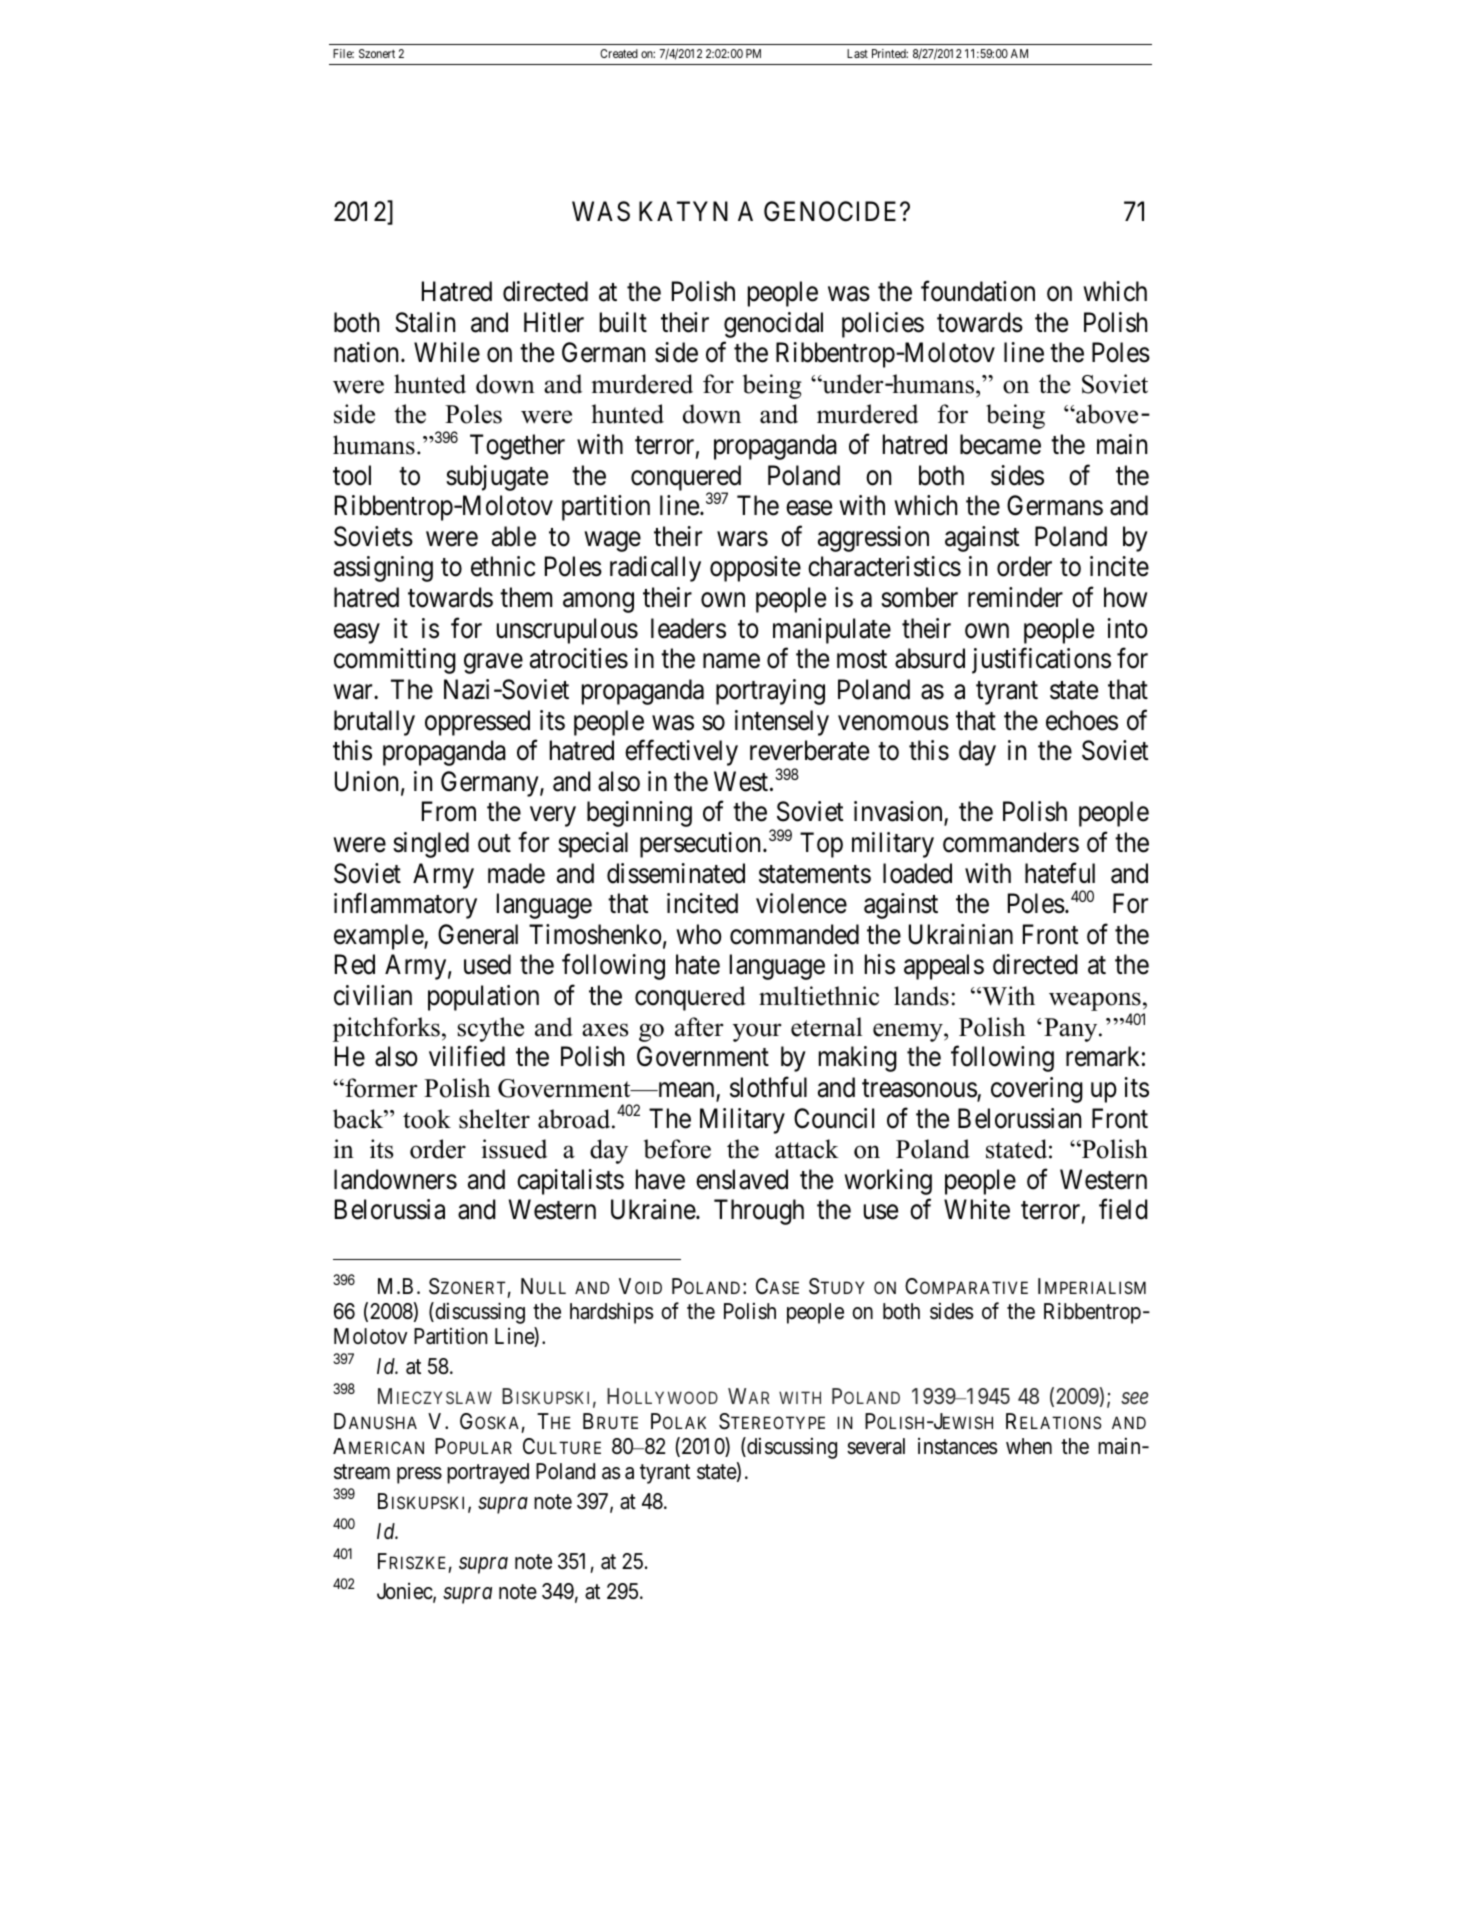  Describe the element at coordinates (427, 1119) in the screenshot. I see `took` at that location.
